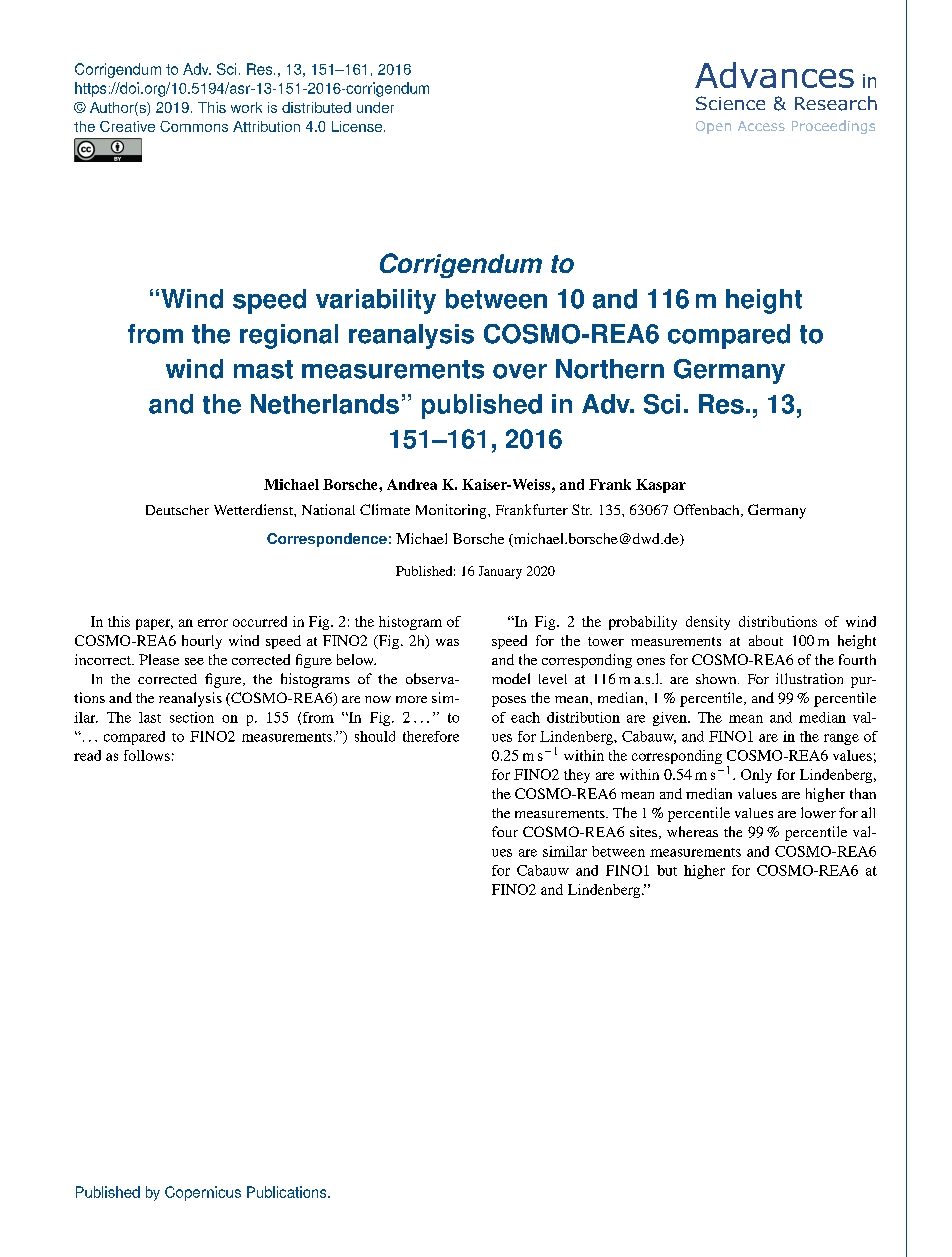  What do you see at coordinates (610, 369) in the document?
I see `Northern` at bounding box center [610, 369].
